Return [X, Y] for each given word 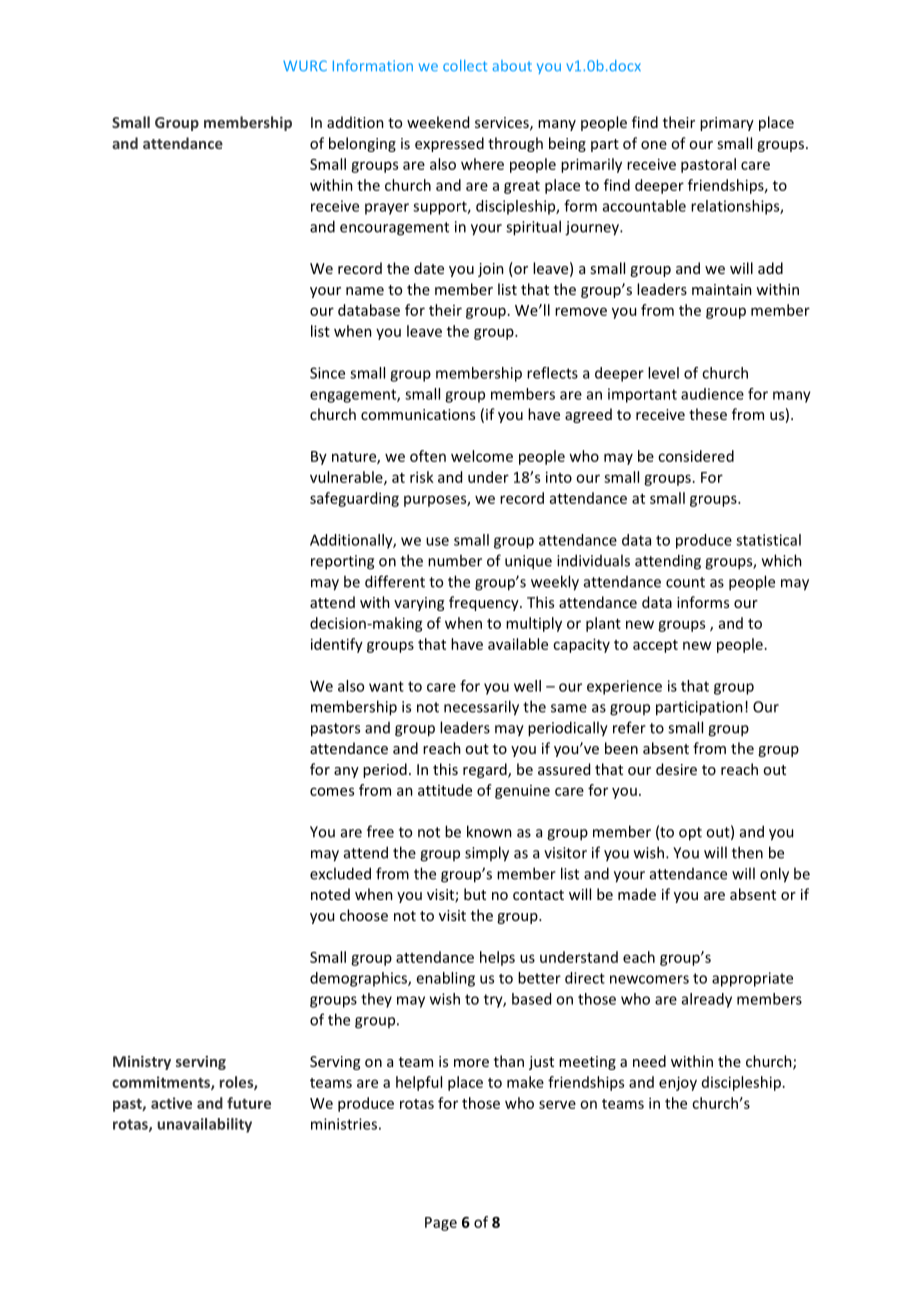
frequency [485, 603]
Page [441, 1224]
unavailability [204, 1125]
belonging [362, 144]
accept [655, 646]
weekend [438, 122]
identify [337, 645]
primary [727, 124]
